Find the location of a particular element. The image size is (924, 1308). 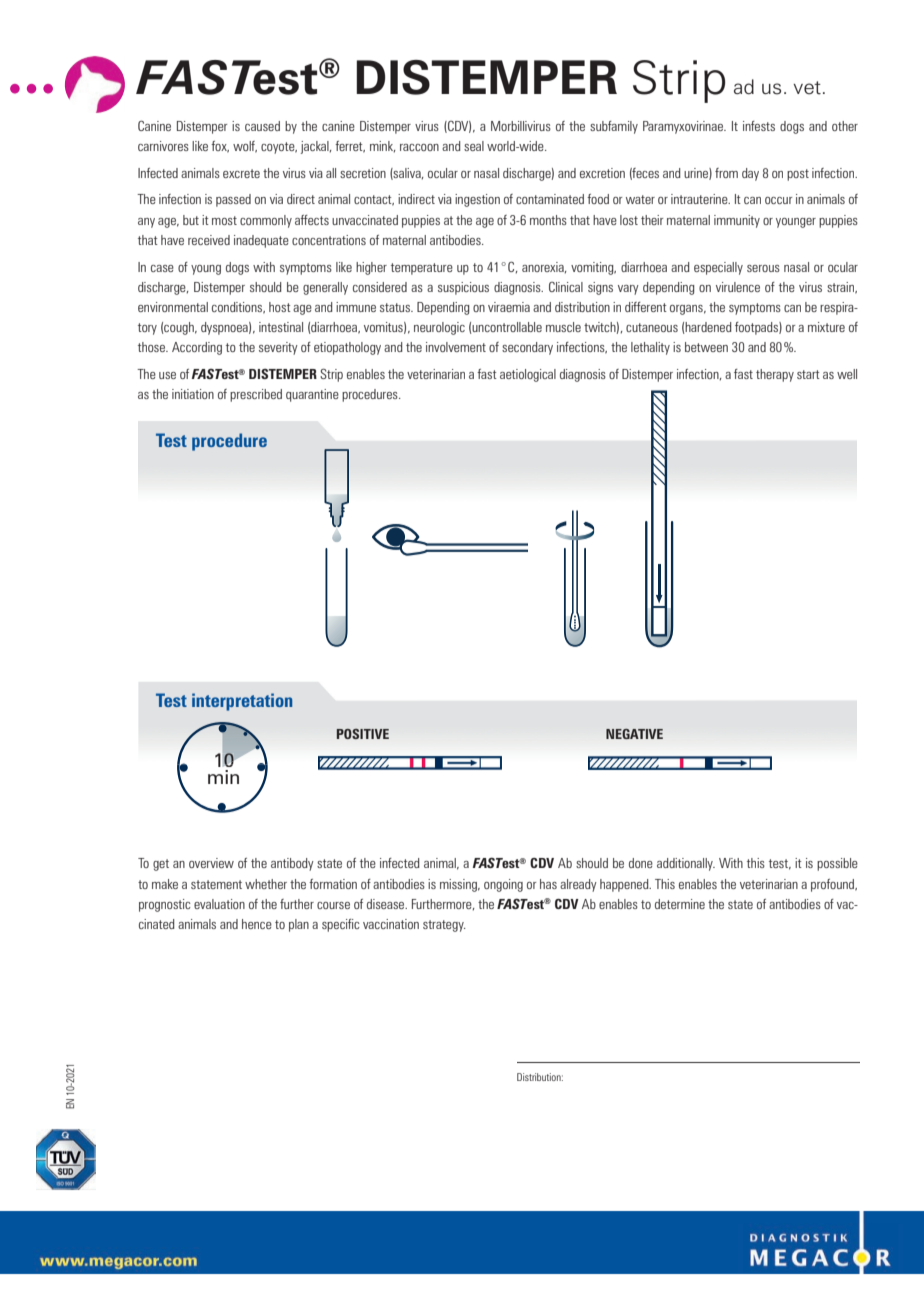

infests is located at coordinates (759, 126).
